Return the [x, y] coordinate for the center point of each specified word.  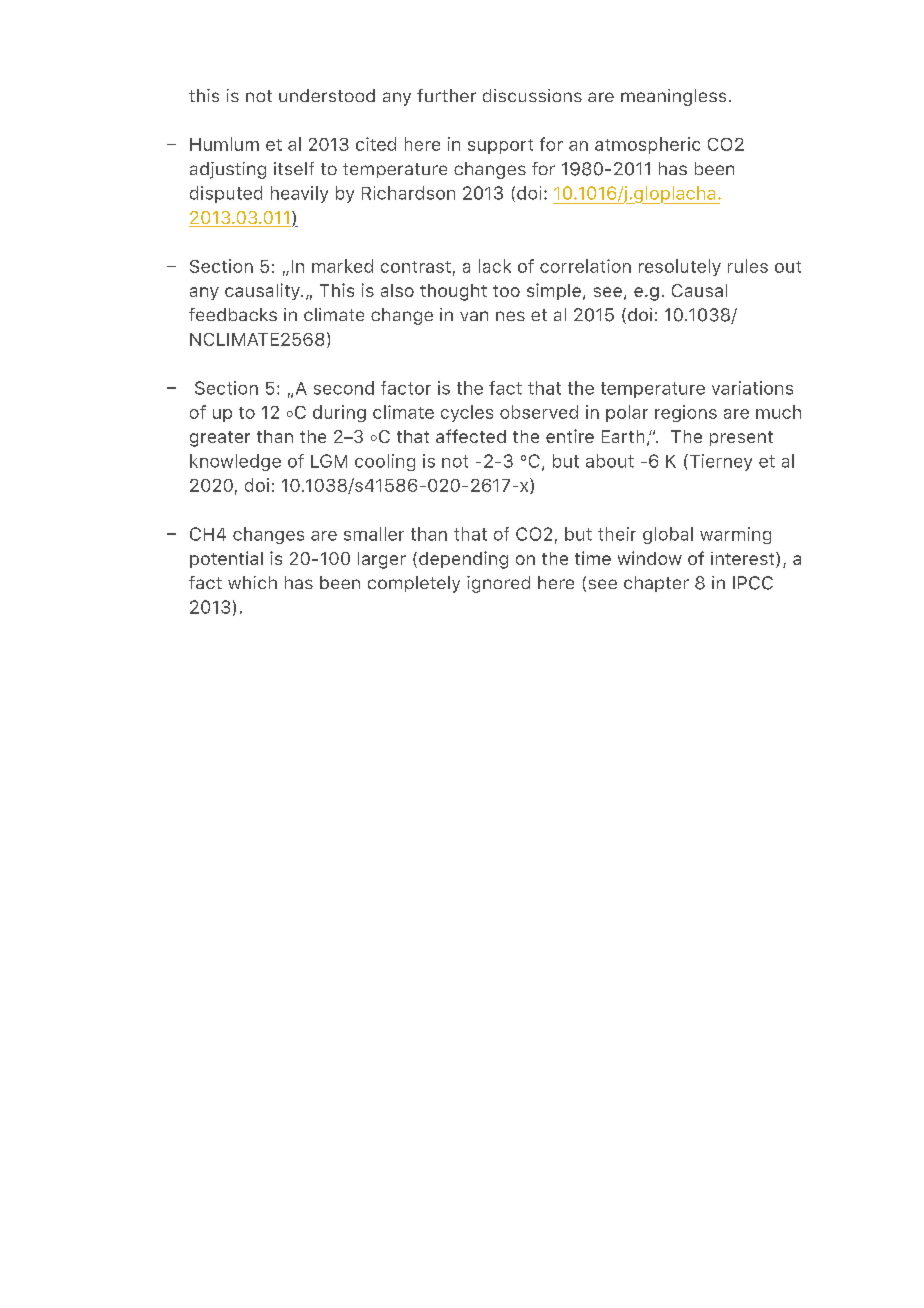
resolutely [680, 267]
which [252, 582]
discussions [532, 95]
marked [342, 266]
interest [744, 560]
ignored [498, 584]
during [339, 413]
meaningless [673, 97]
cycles [467, 413]
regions [686, 413]
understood [327, 95]
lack [495, 266]
